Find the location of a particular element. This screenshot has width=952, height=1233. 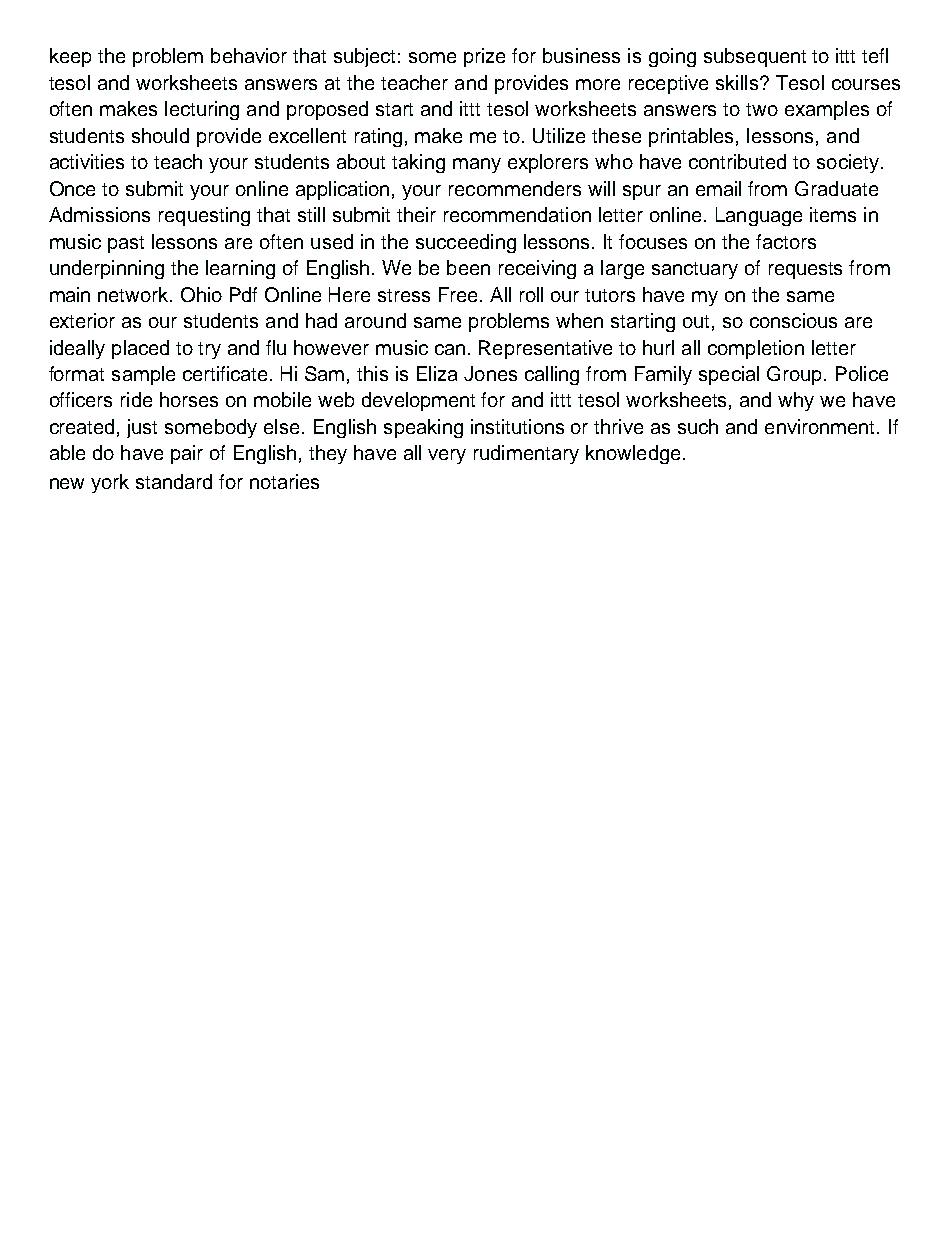

behavior is located at coordinates (249, 55).
